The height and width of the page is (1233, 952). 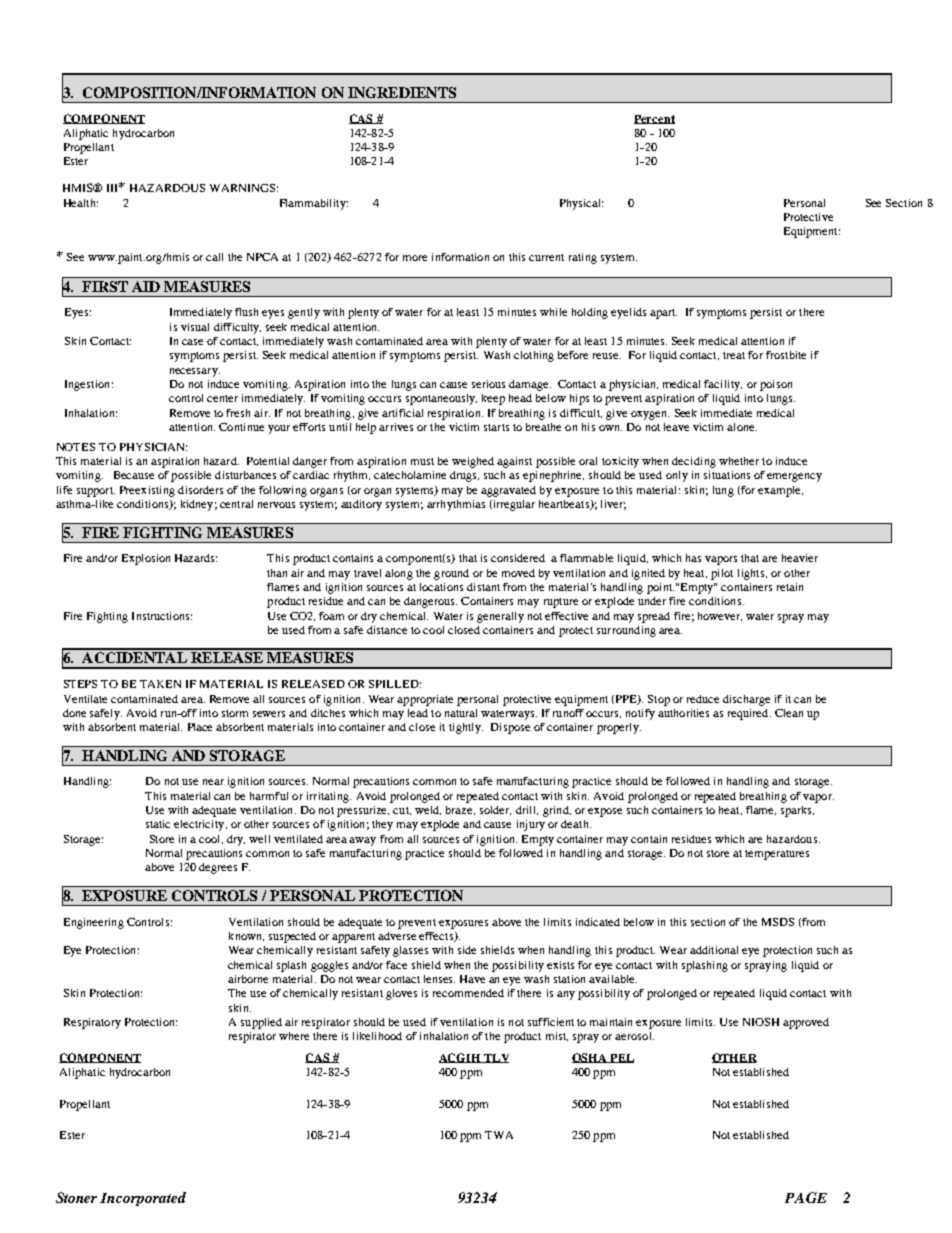 I want to click on AID, so click(x=146, y=286).
